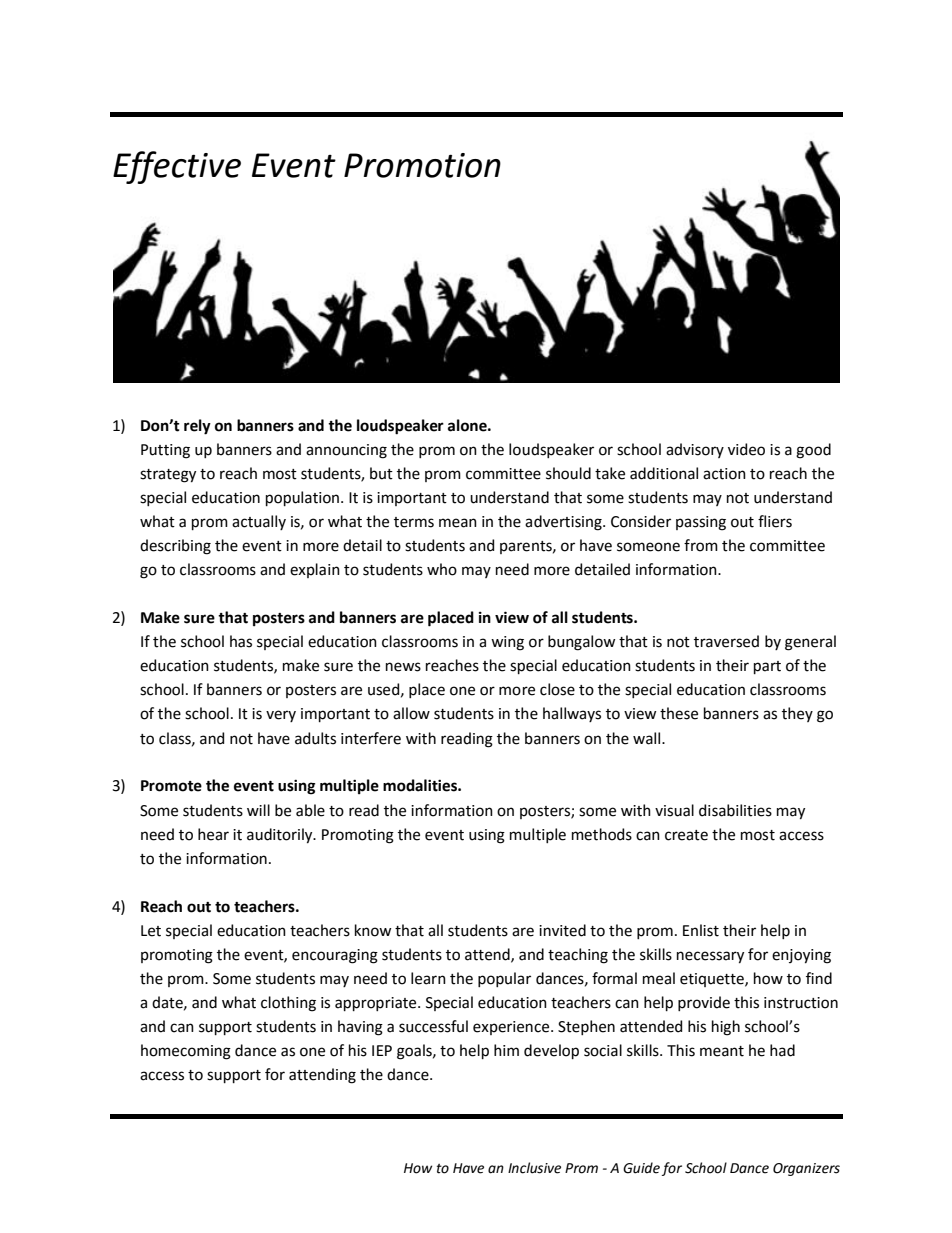 Image resolution: width=952 pixels, height=1233 pixels. I want to click on fliers, so click(775, 521).
